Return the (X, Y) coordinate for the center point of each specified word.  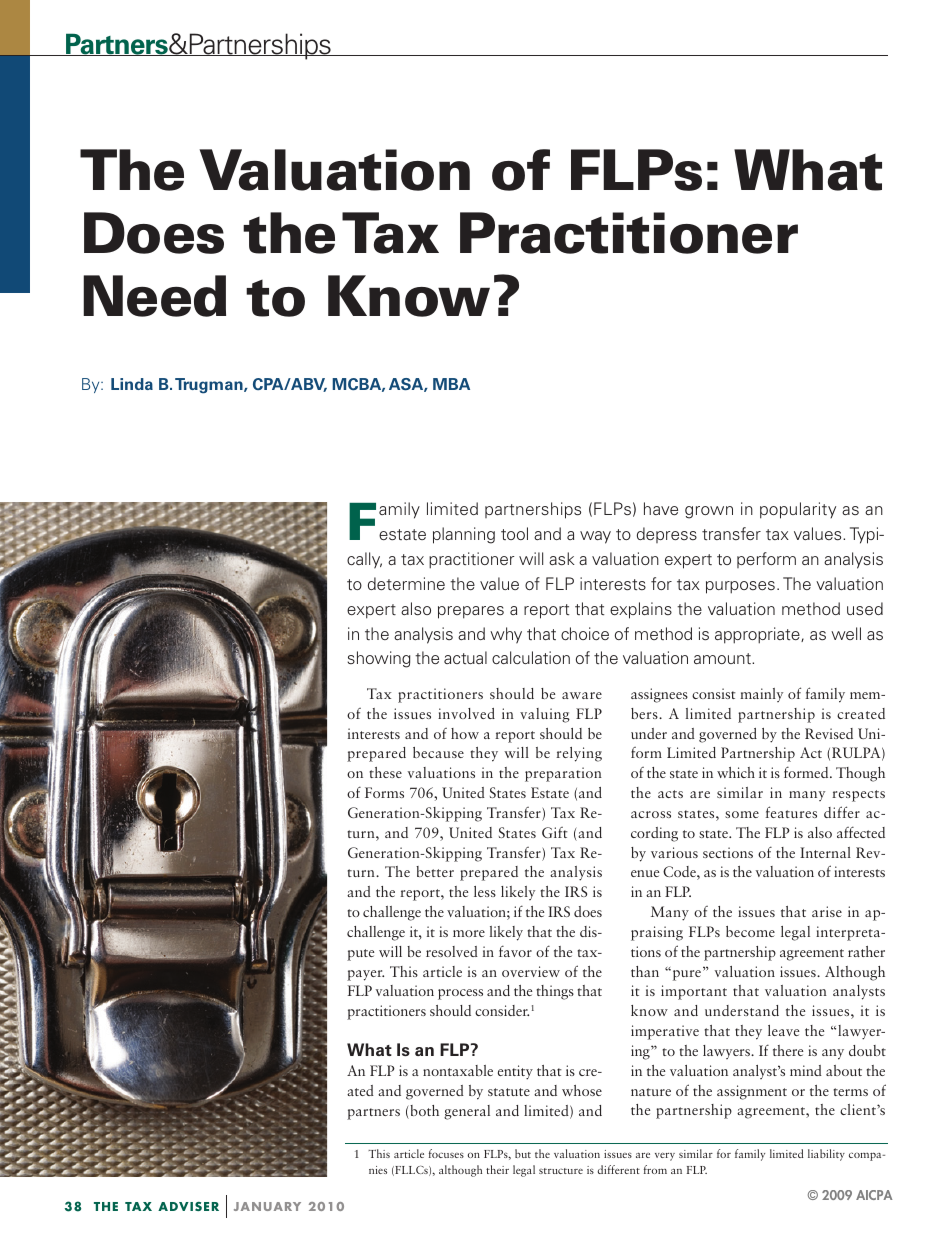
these (385, 772)
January (267, 1206)
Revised (829, 733)
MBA (451, 384)
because (438, 752)
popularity (798, 510)
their (497, 1169)
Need (154, 296)
